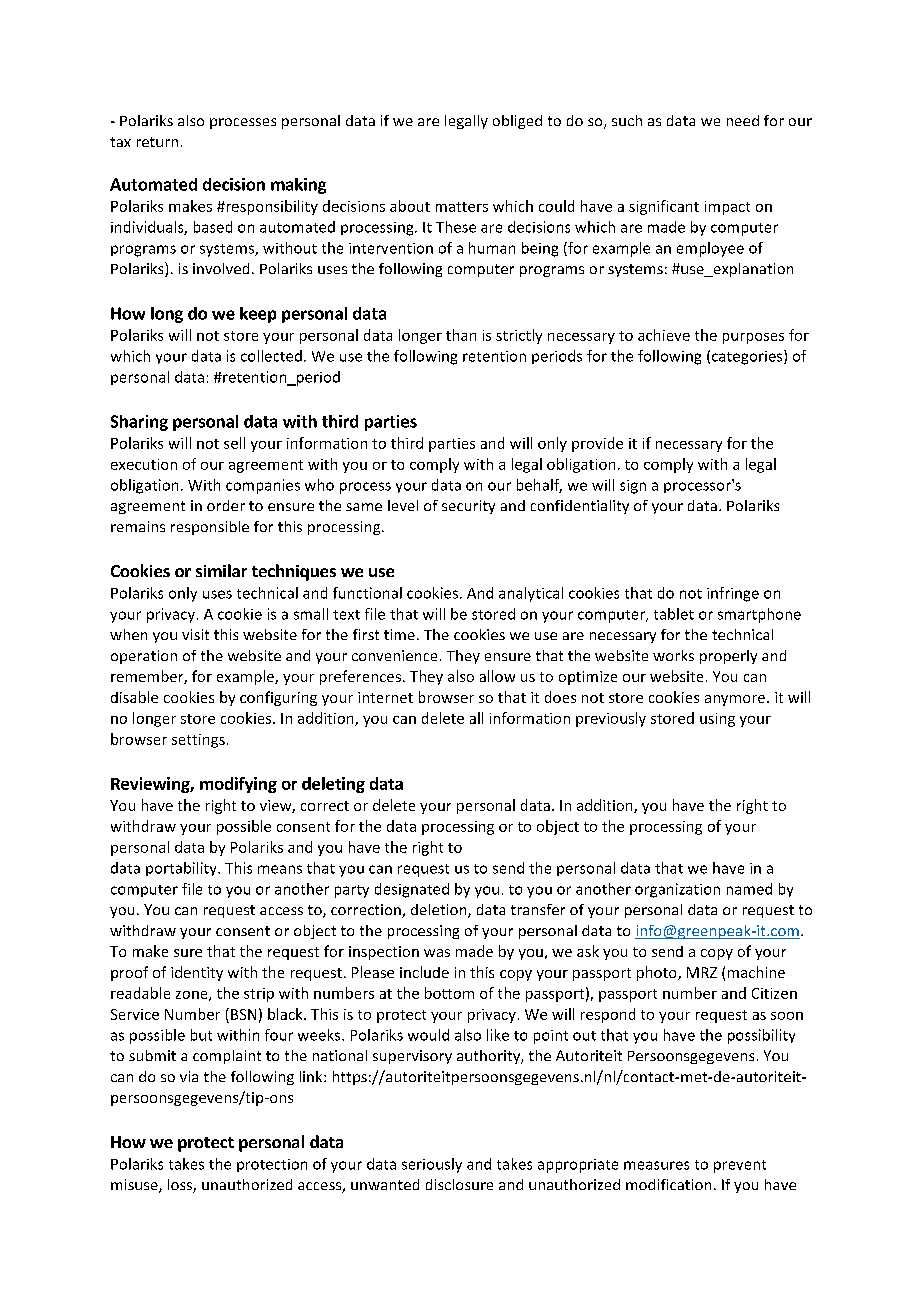 Image resolution: width=924 pixels, height=1308 pixels. Describe the element at coordinates (226, 505) in the screenshot. I see `order` at that location.
